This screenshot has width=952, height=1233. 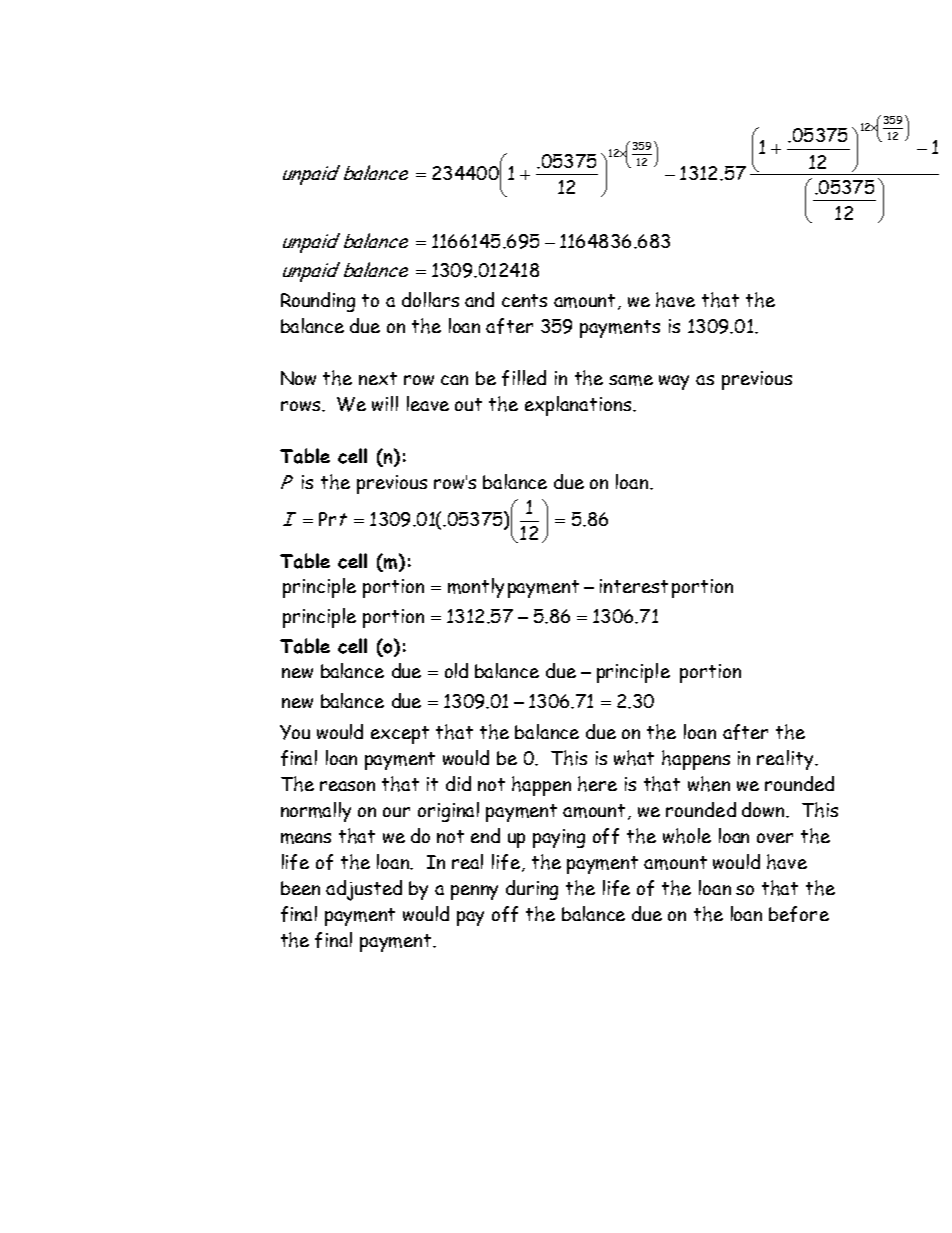 What do you see at coordinates (318, 302) in the screenshot?
I see `Rounding` at bounding box center [318, 302].
